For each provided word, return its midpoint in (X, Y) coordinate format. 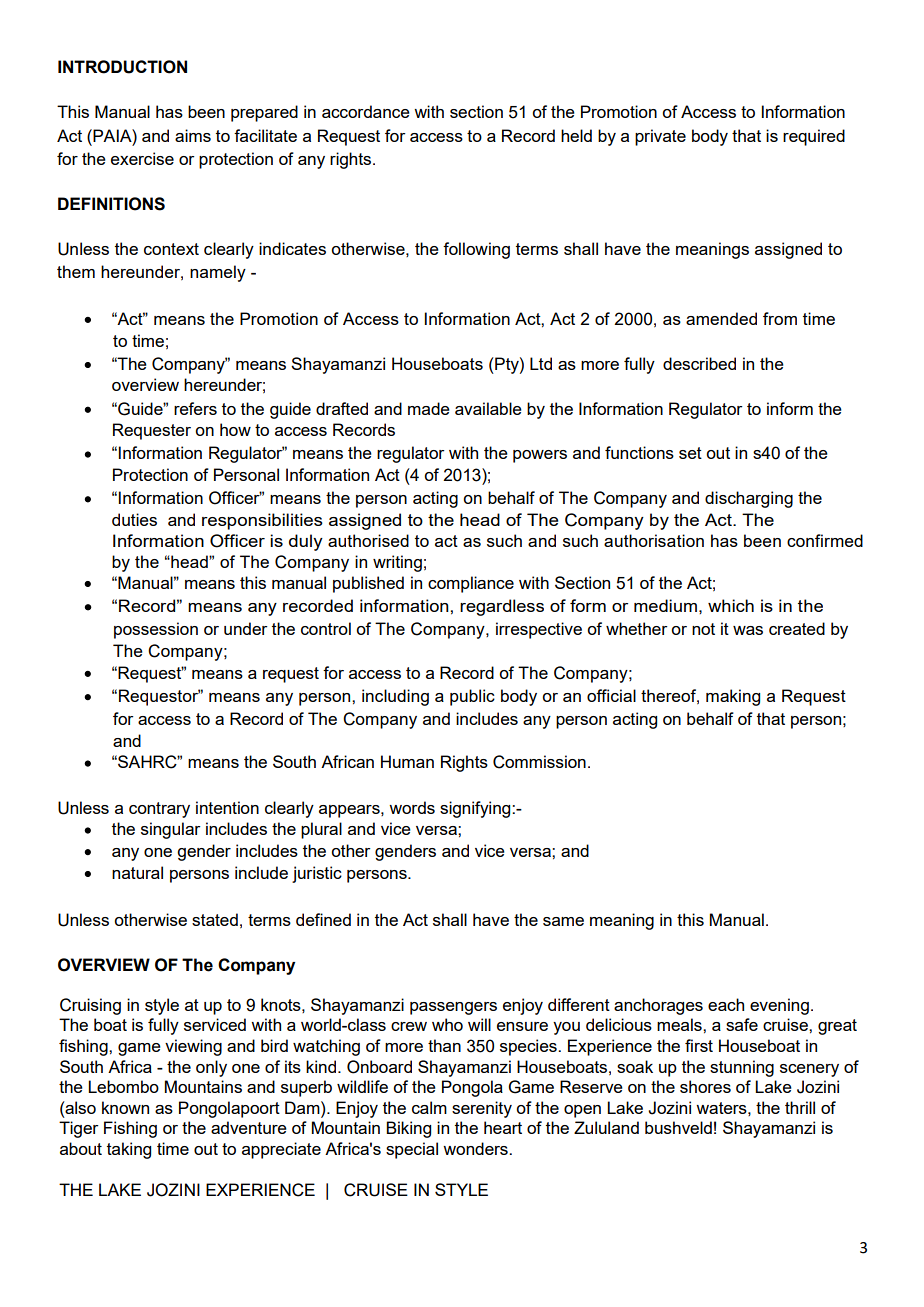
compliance (471, 584)
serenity (482, 1109)
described (699, 363)
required (814, 137)
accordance (366, 111)
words (412, 807)
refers (195, 408)
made (429, 408)
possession (156, 630)
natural (137, 872)
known (125, 1107)
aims (193, 135)
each (726, 1004)
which (731, 605)
